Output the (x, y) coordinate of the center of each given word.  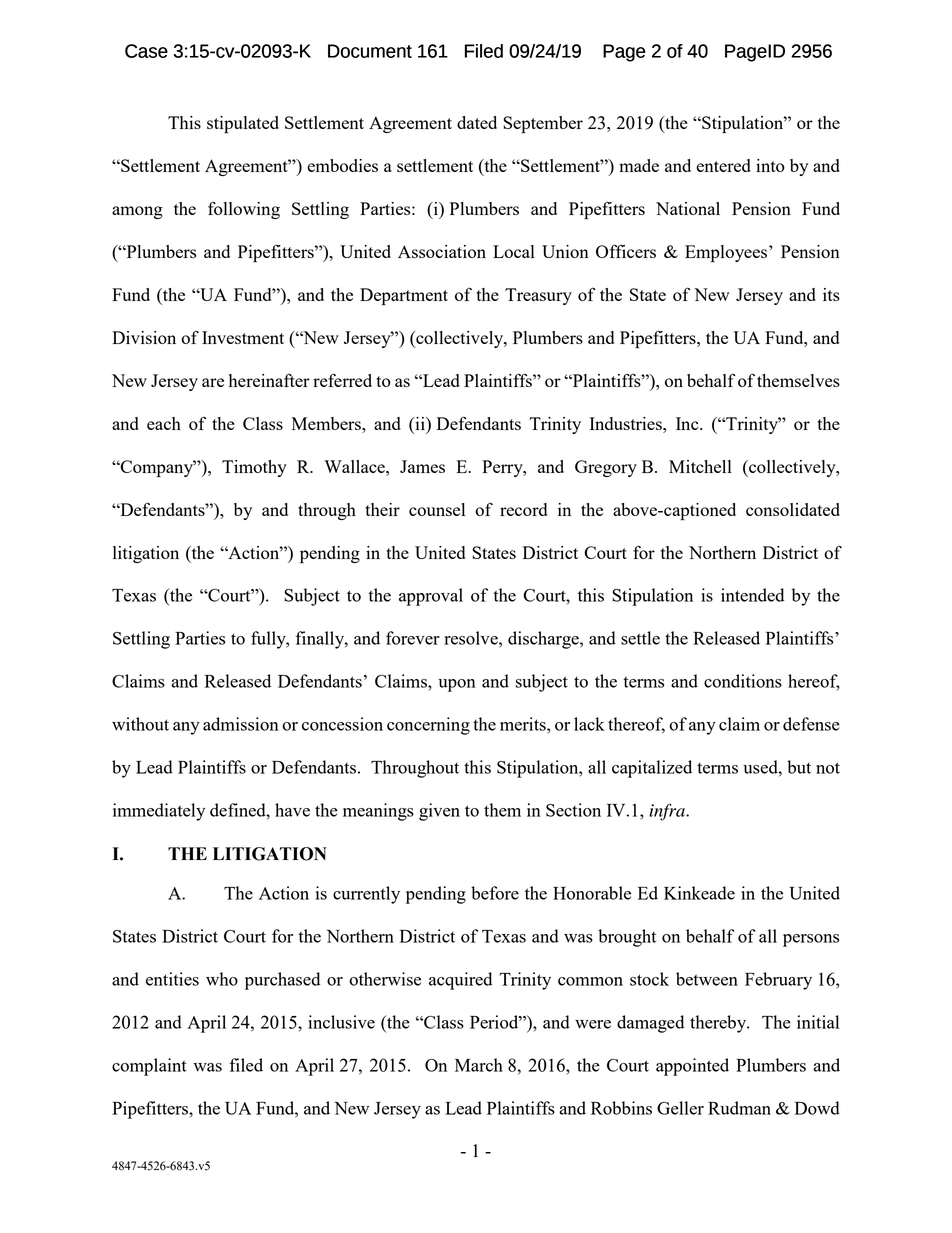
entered (723, 165)
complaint (149, 1067)
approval (431, 597)
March (479, 1065)
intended (752, 595)
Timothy (254, 468)
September (543, 125)
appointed (692, 1067)
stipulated (243, 125)
